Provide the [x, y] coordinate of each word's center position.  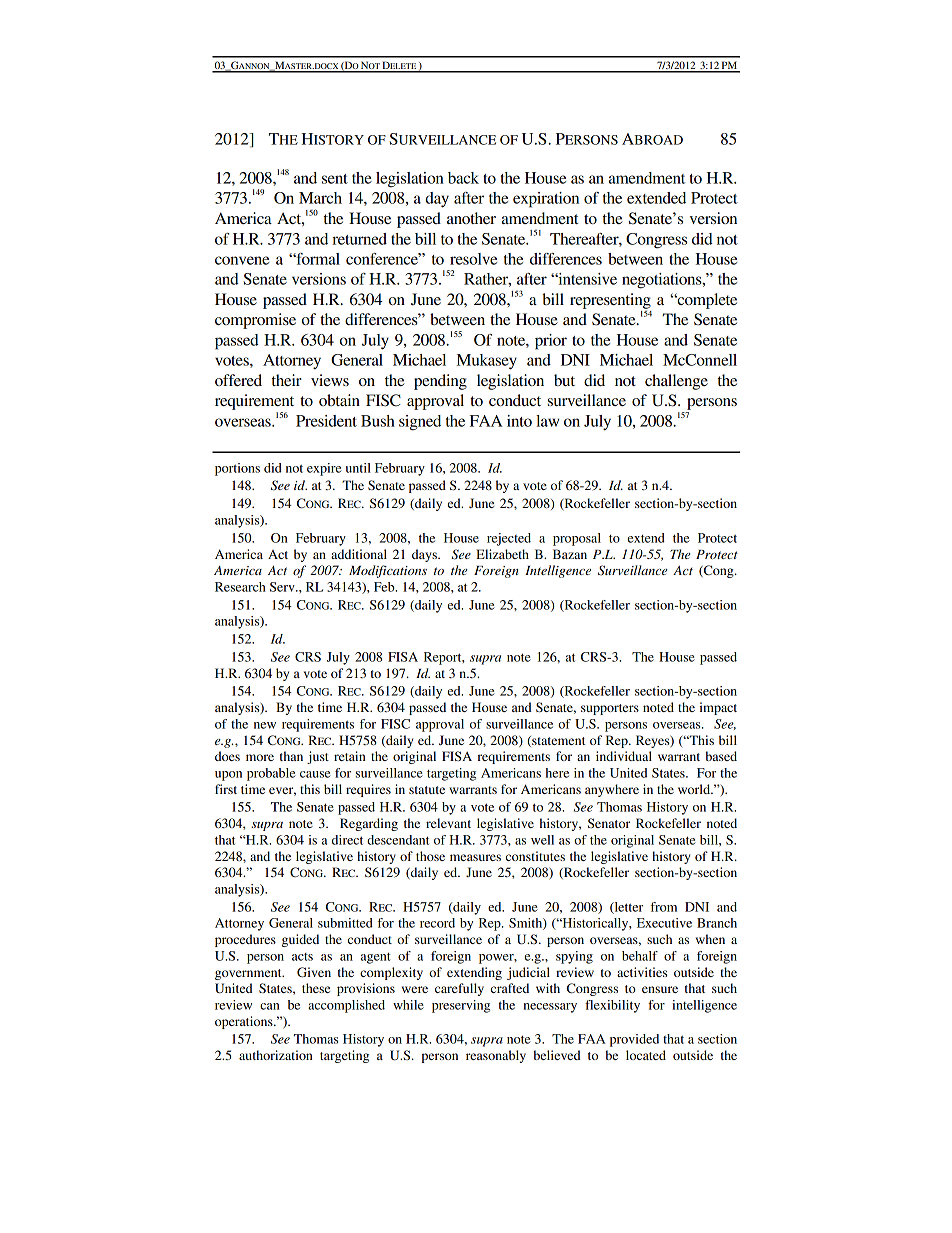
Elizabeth [502, 554]
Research [240, 587]
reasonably [496, 1056]
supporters [610, 709]
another [471, 218]
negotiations [663, 281]
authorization [276, 1055]
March [320, 198]
